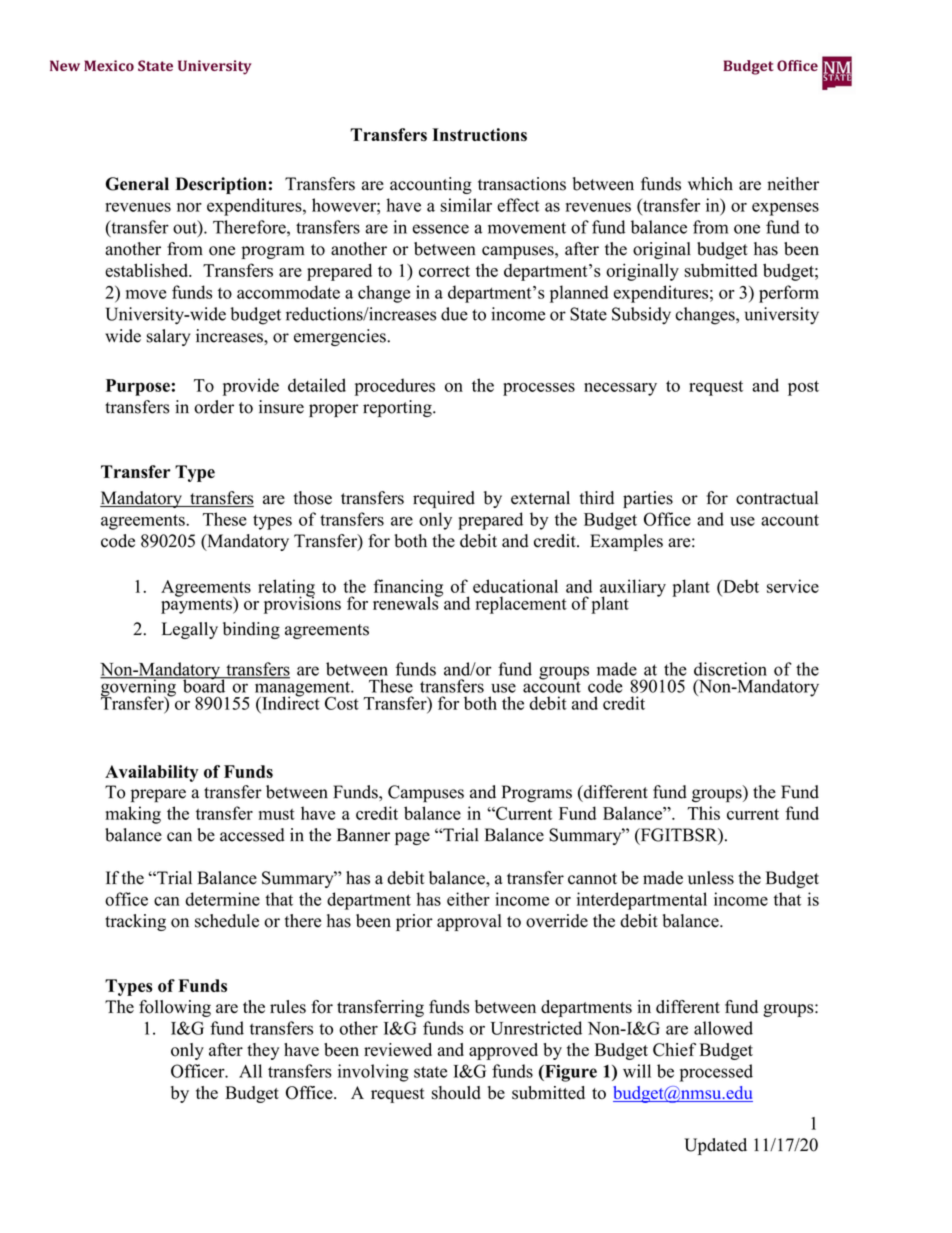 Image resolution: width=952 pixels, height=1233 pixels. I want to click on which, so click(710, 184).
